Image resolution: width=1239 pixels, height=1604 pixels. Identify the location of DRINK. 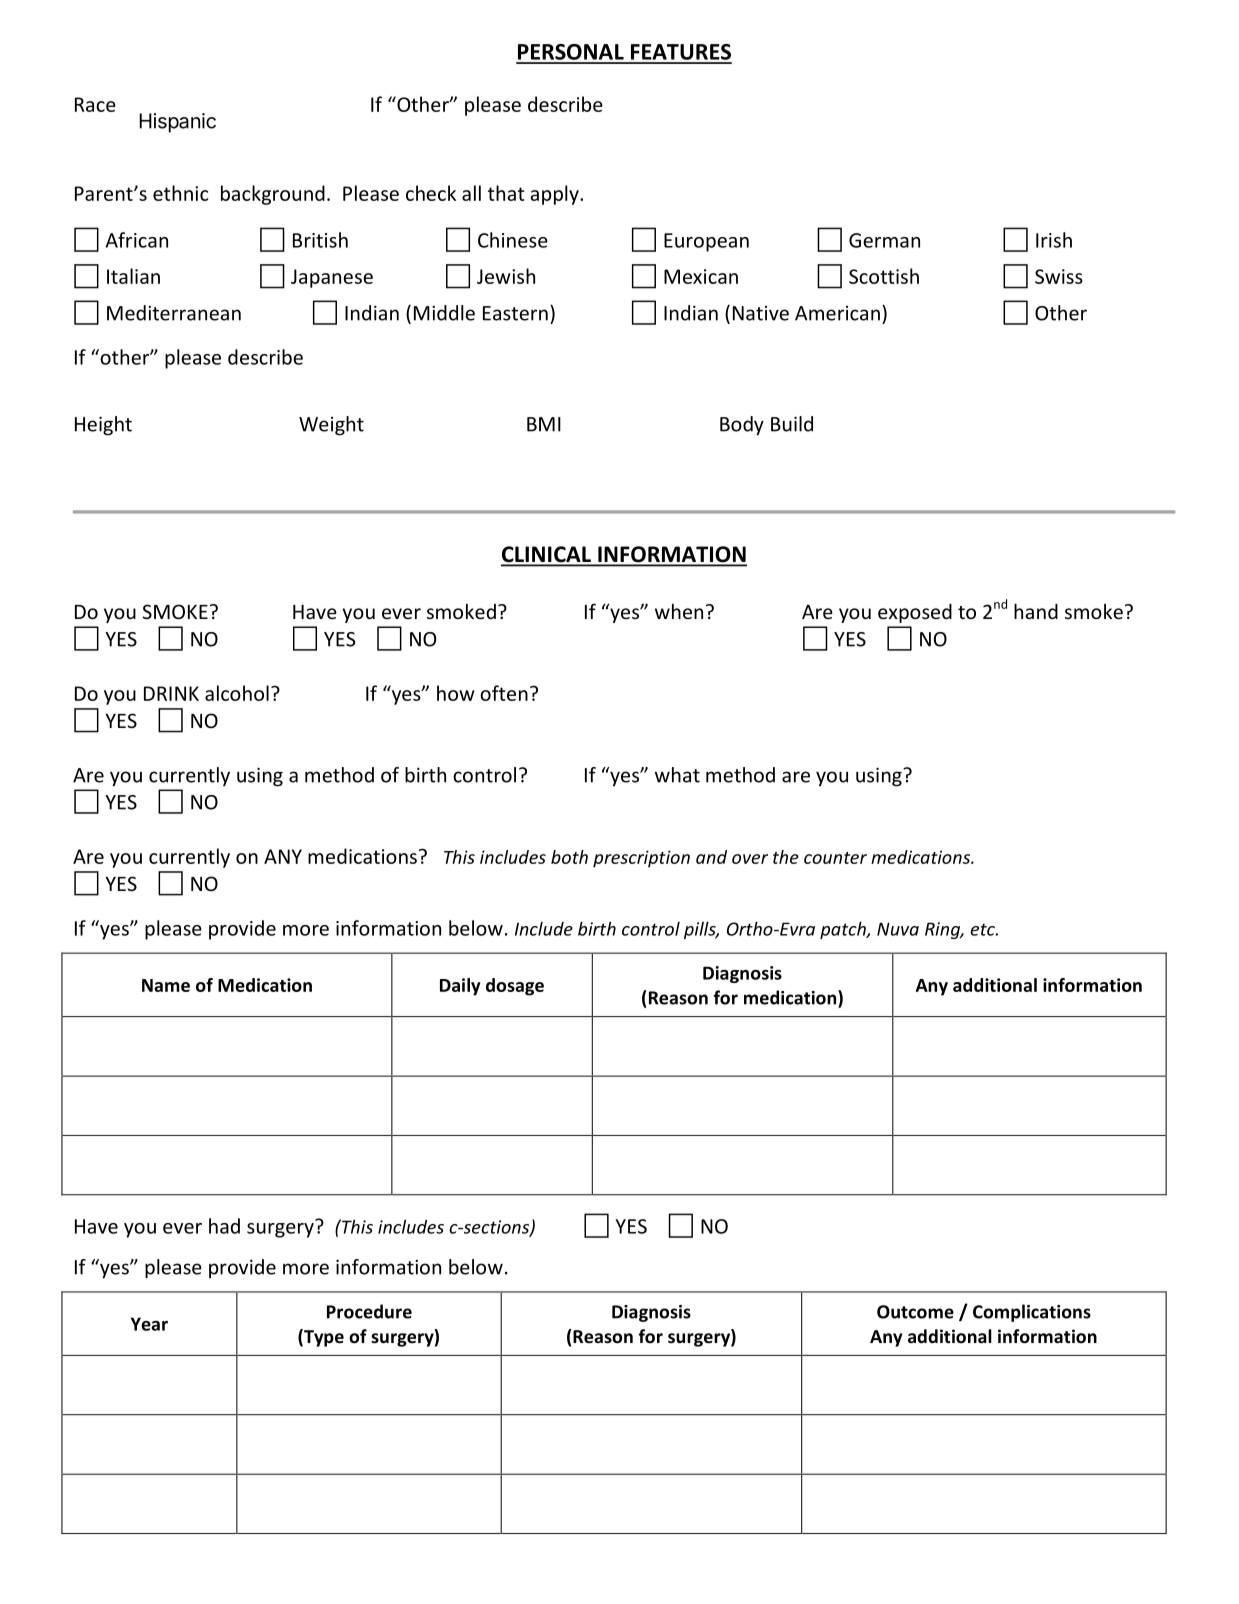
(171, 693).
